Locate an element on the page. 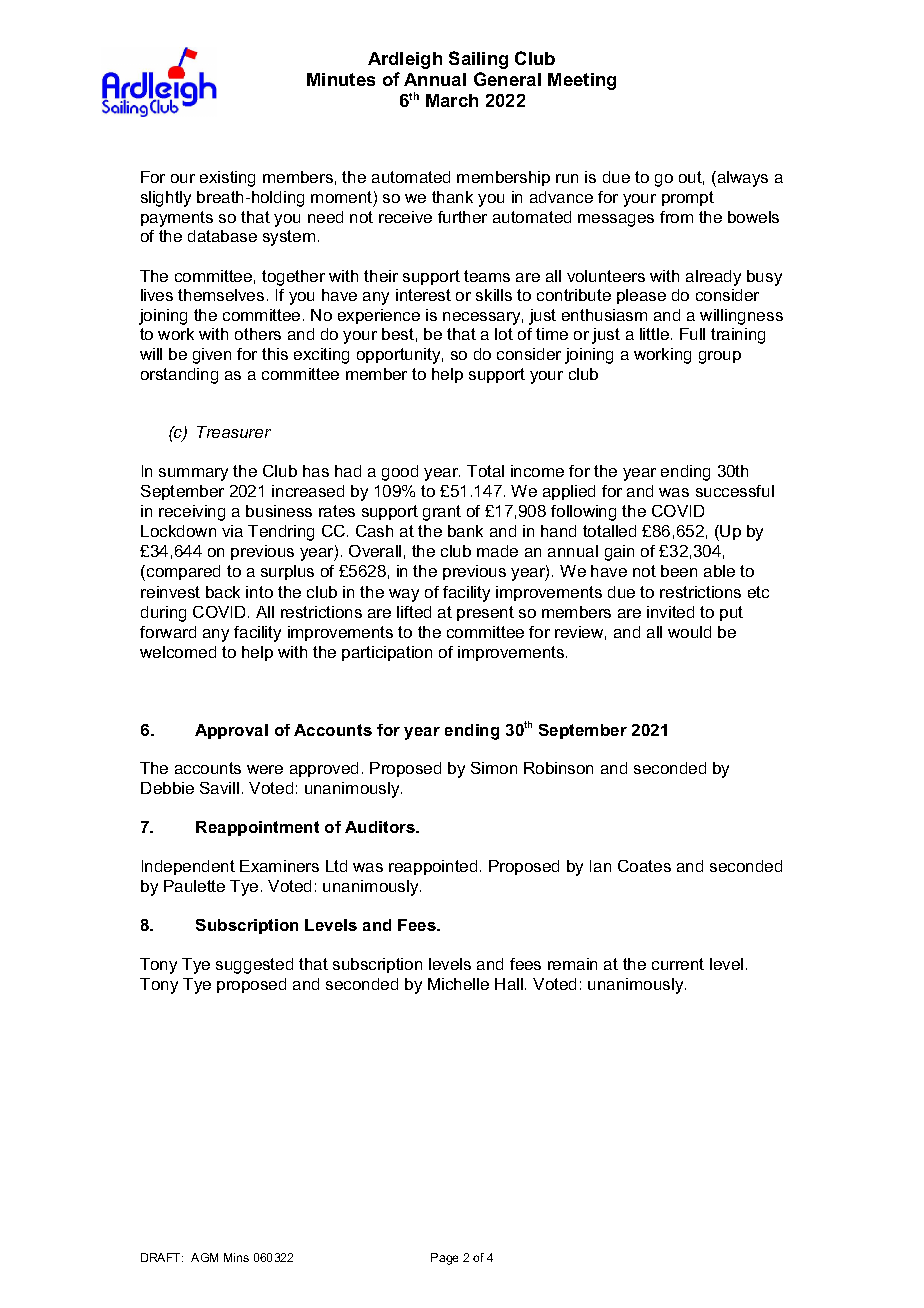 This document has width=924, height=1308. existing is located at coordinates (227, 179).
